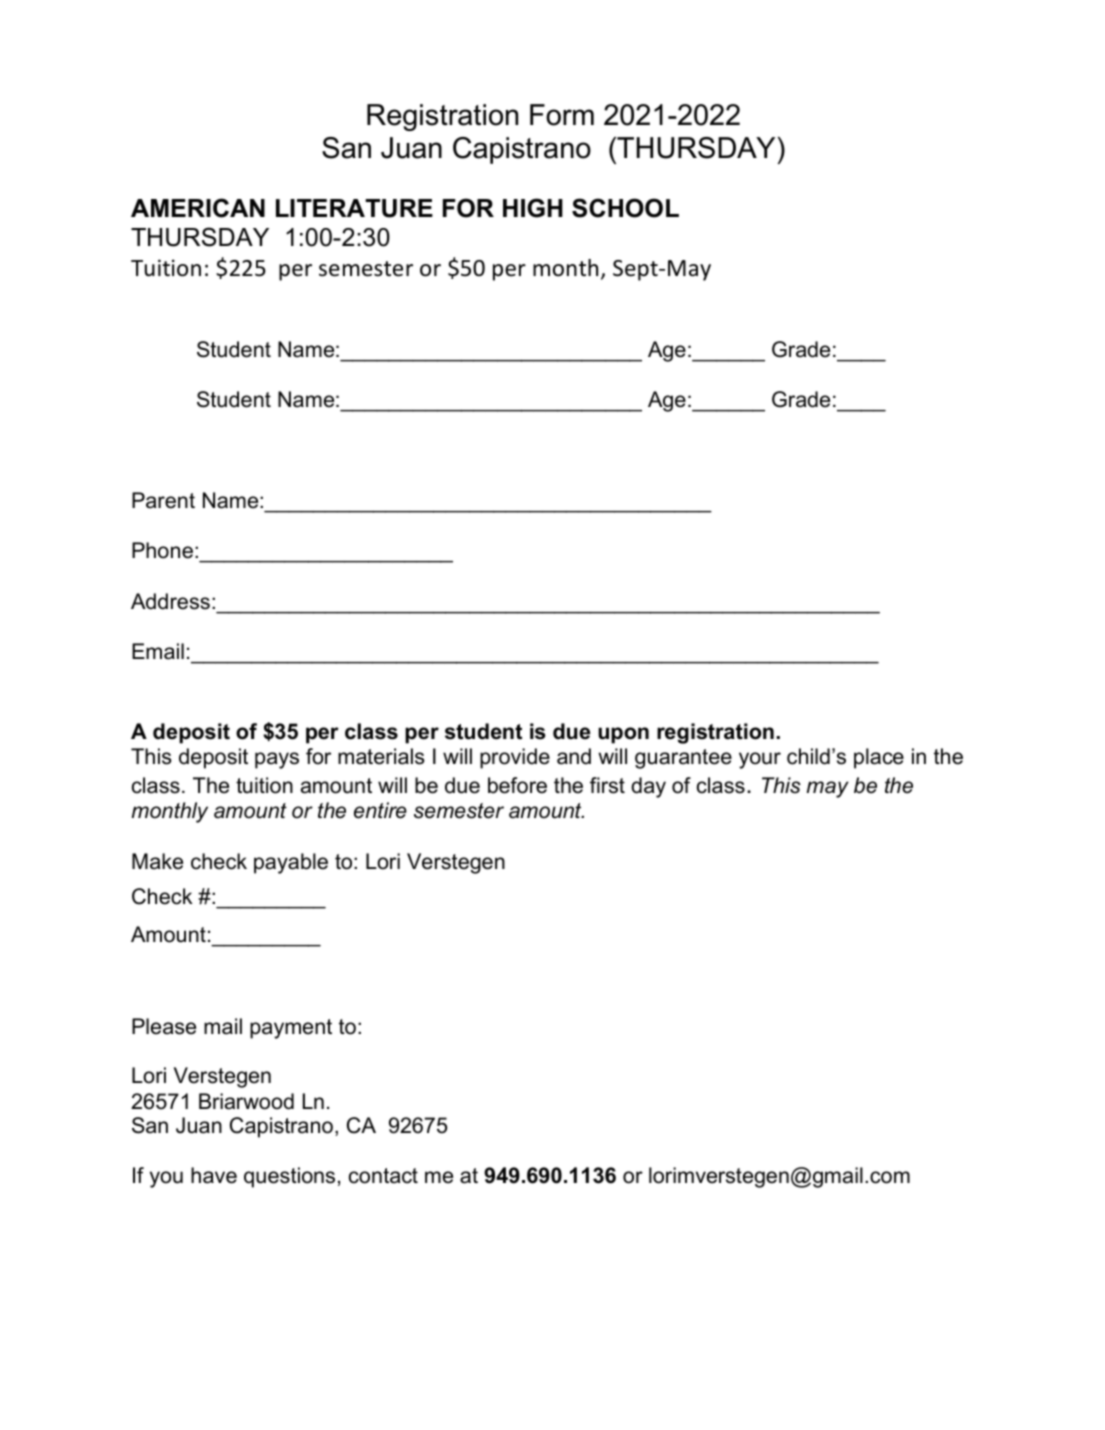  Describe the element at coordinates (291, 863) in the document. I see `payable` at that location.
